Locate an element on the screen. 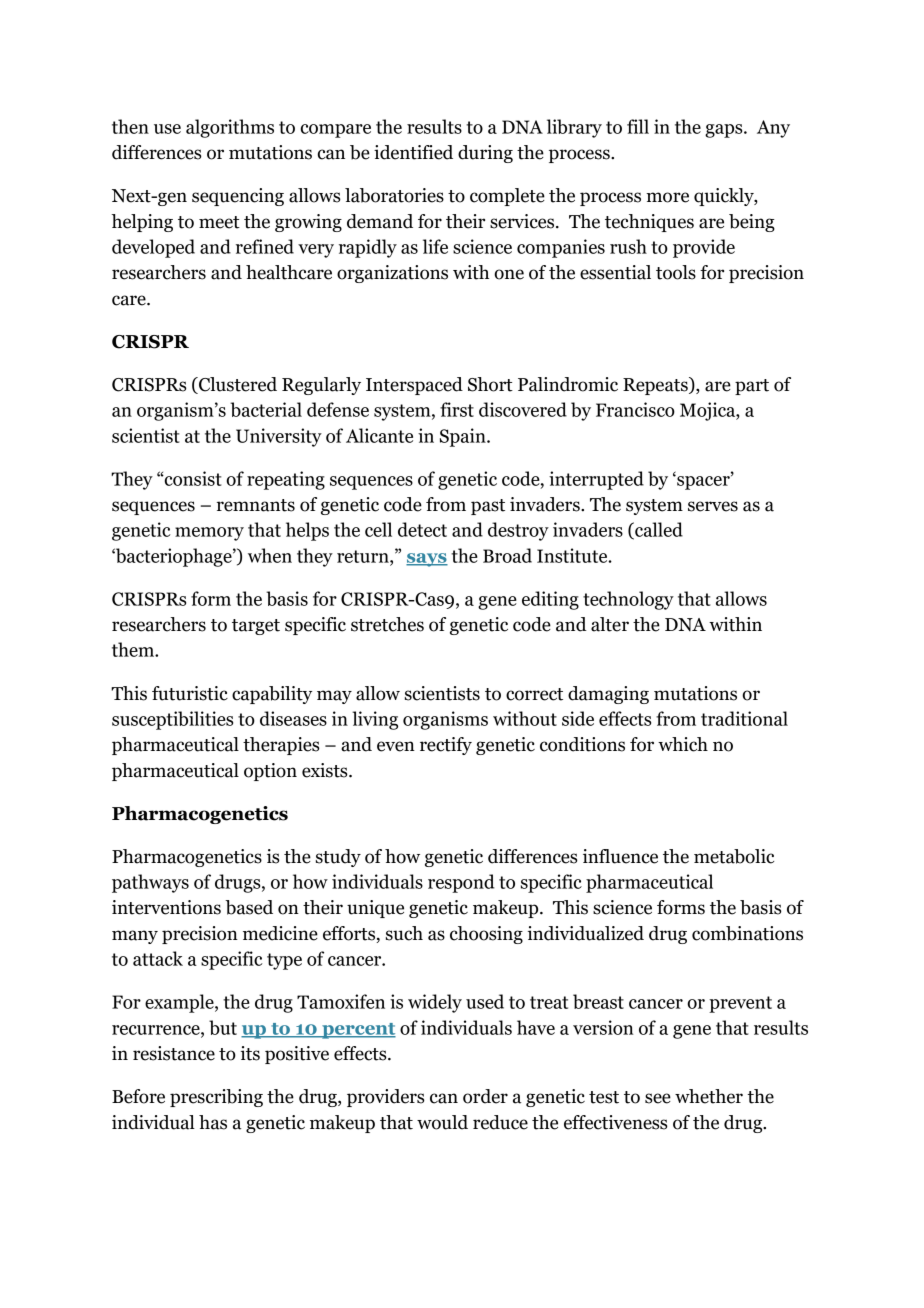  Repeats is located at coordinates (656, 386).
